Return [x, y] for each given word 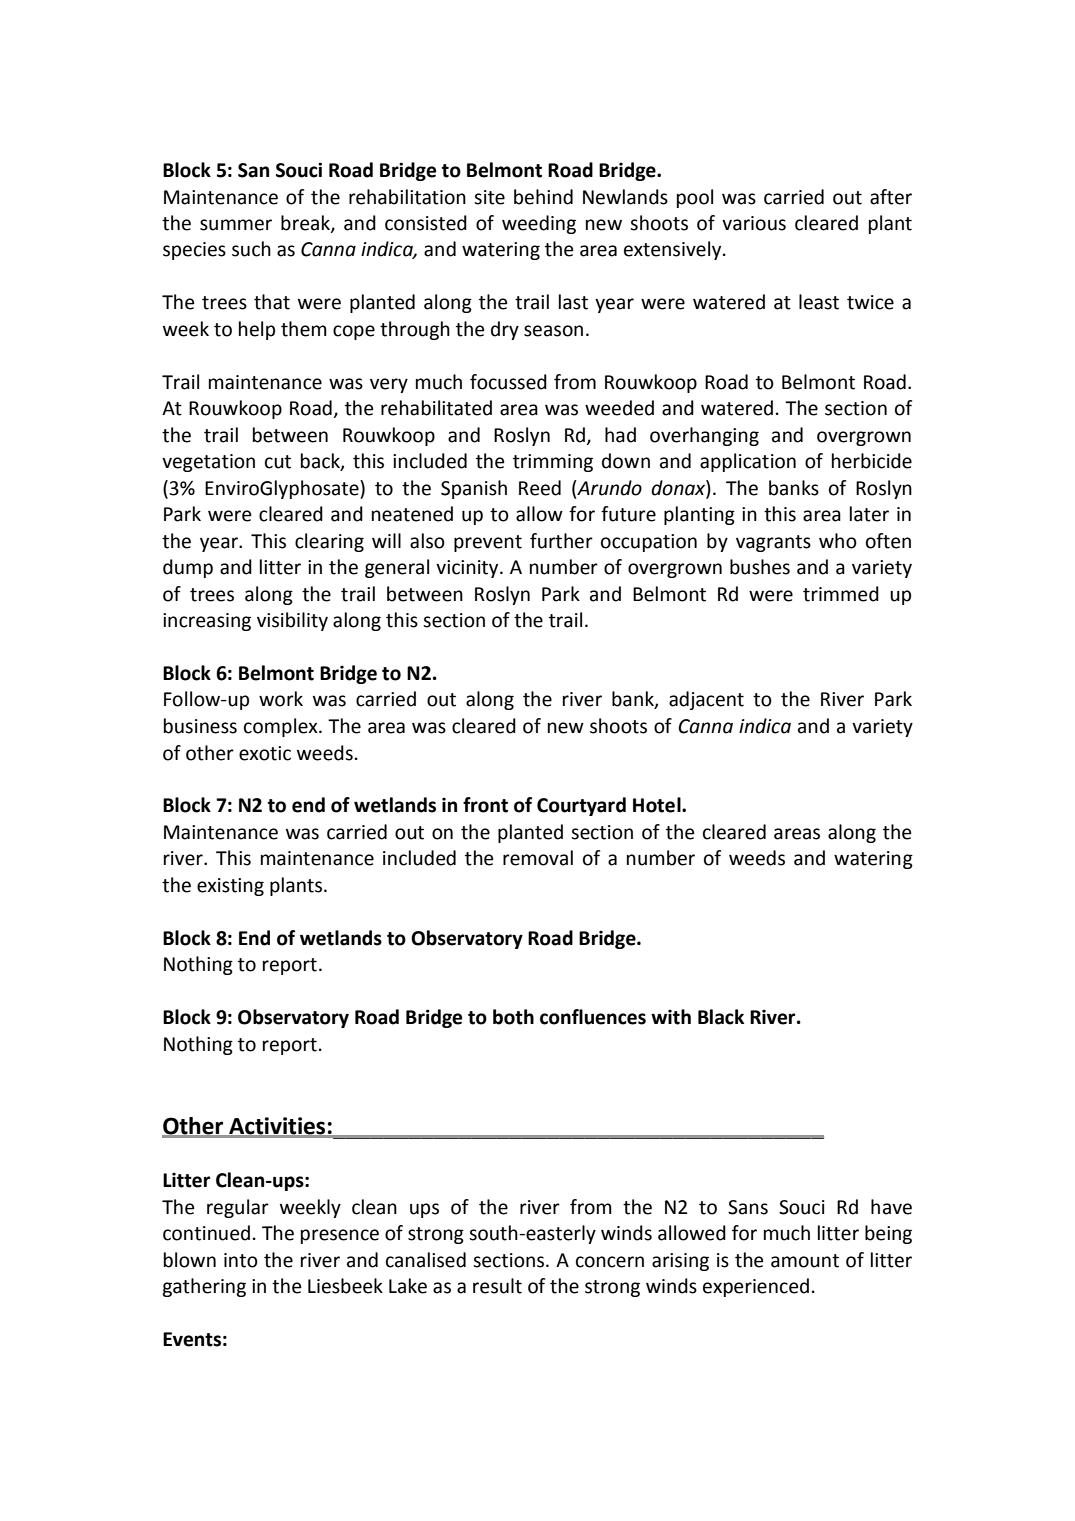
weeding [539, 224]
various [754, 223]
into [241, 1260]
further [561, 541]
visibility [292, 621]
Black [721, 1017]
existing [230, 887]
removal [538, 858]
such [251, 249]
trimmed [841, 594]
